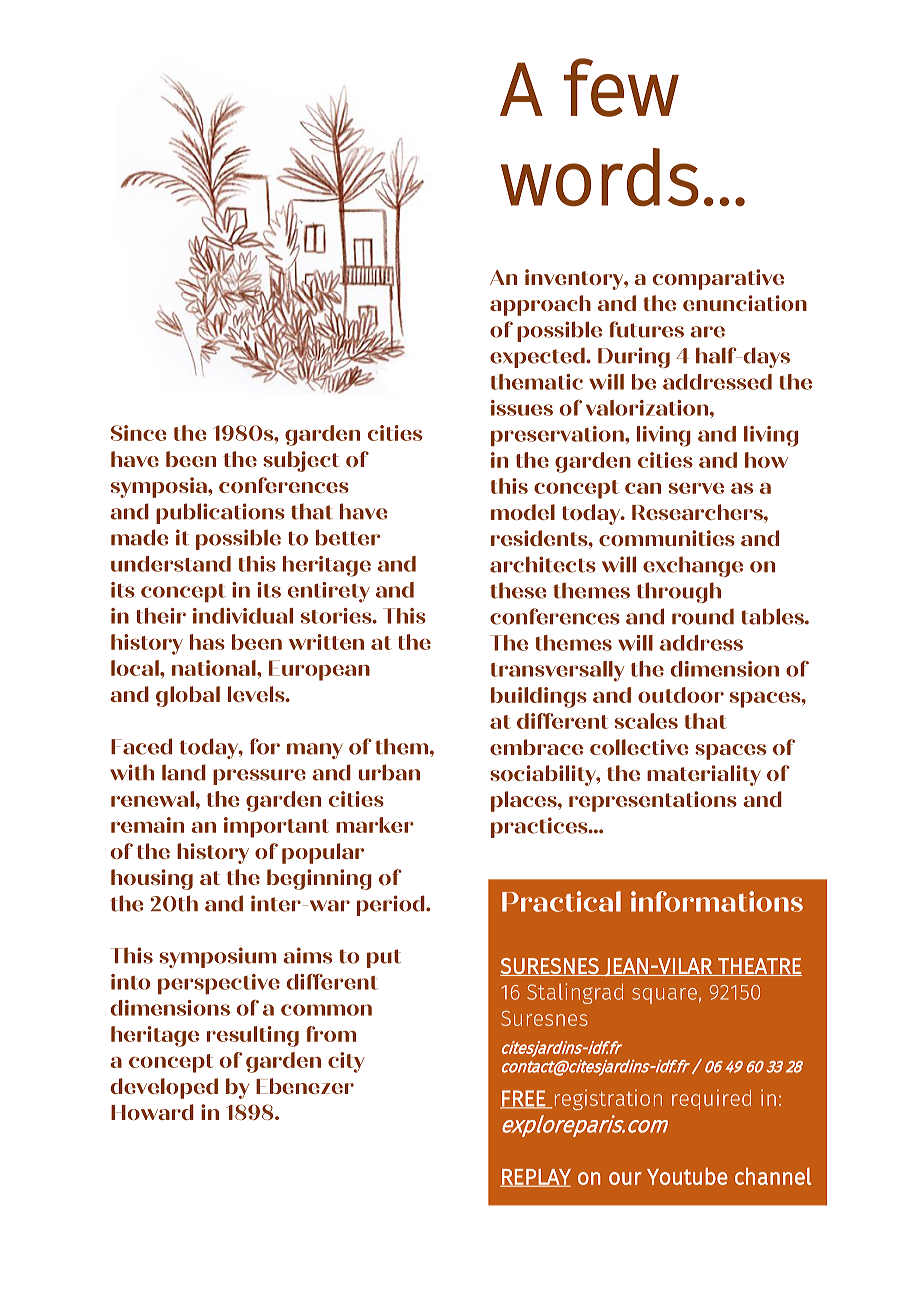 The image size is (924, 1308). What do you see at coordinates (301, 461) in the screenshot?
I see `subject` at bounding box center [301, 461].
